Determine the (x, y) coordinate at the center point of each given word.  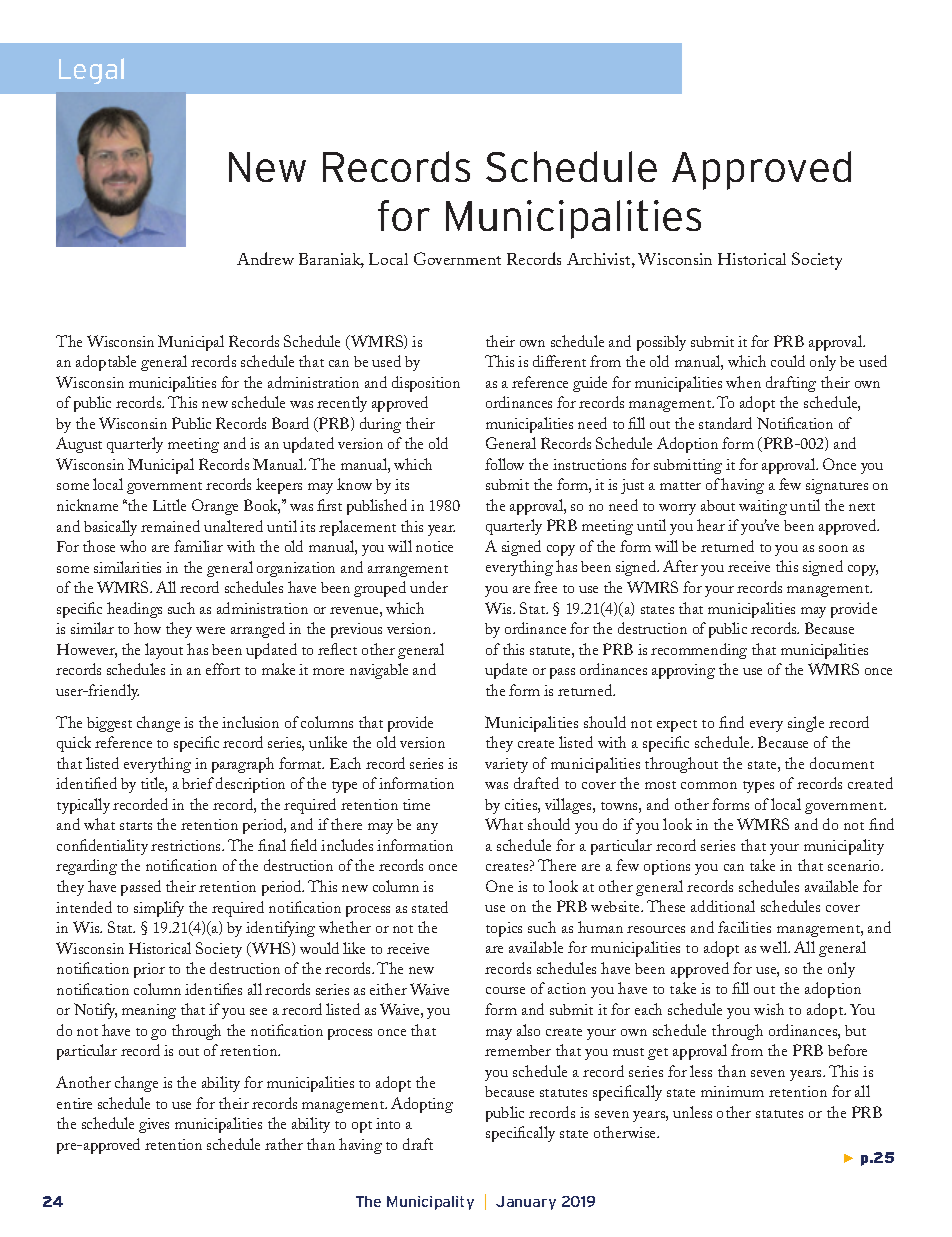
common (709, 785)
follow (504, 464)
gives (154, 1125)
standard (725, 423)
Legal (91, 71)
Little (169, 505)
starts (136, 826)
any (427, 828)
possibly (661, 343)
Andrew (265, 258)
